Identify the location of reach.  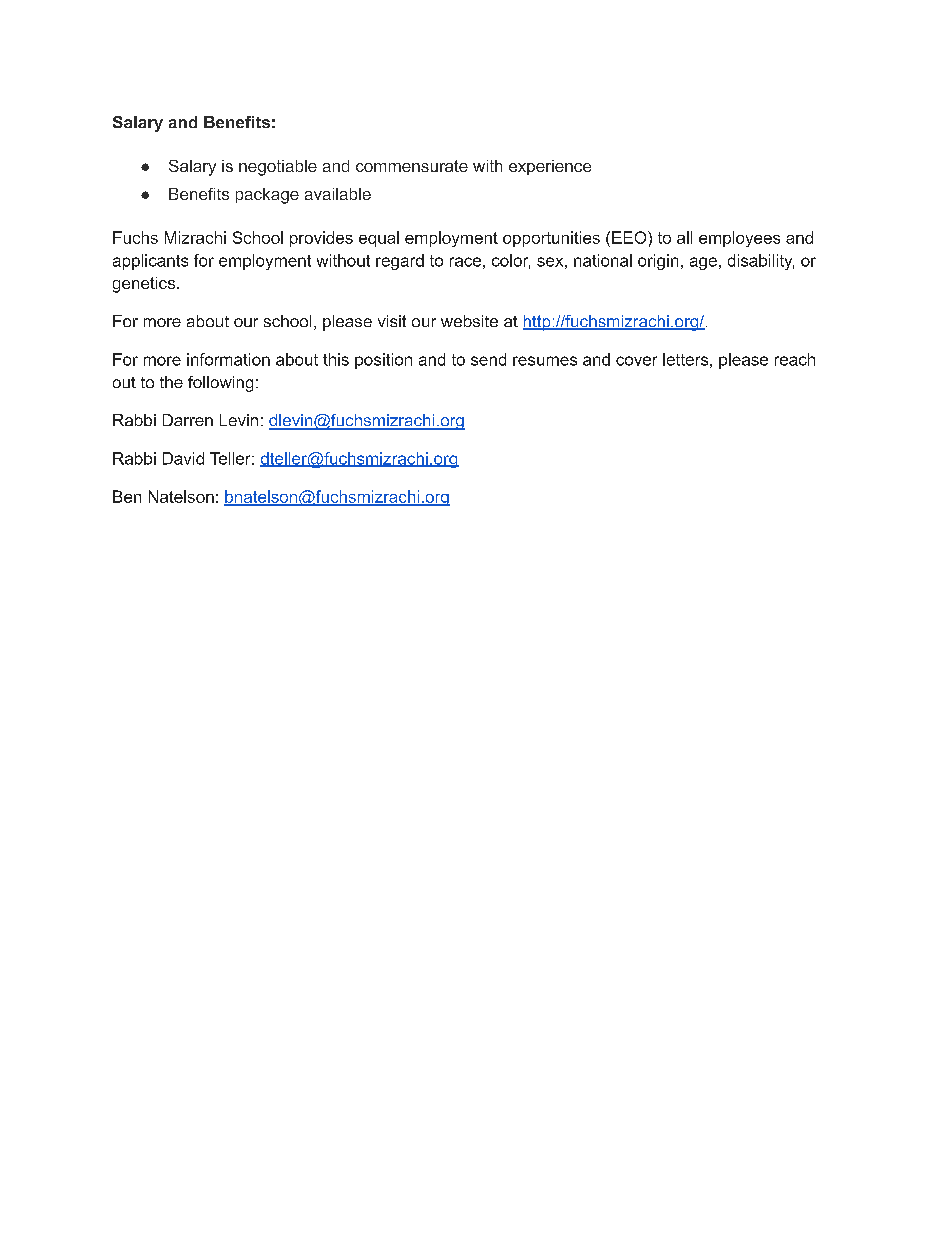
(795, 359).
